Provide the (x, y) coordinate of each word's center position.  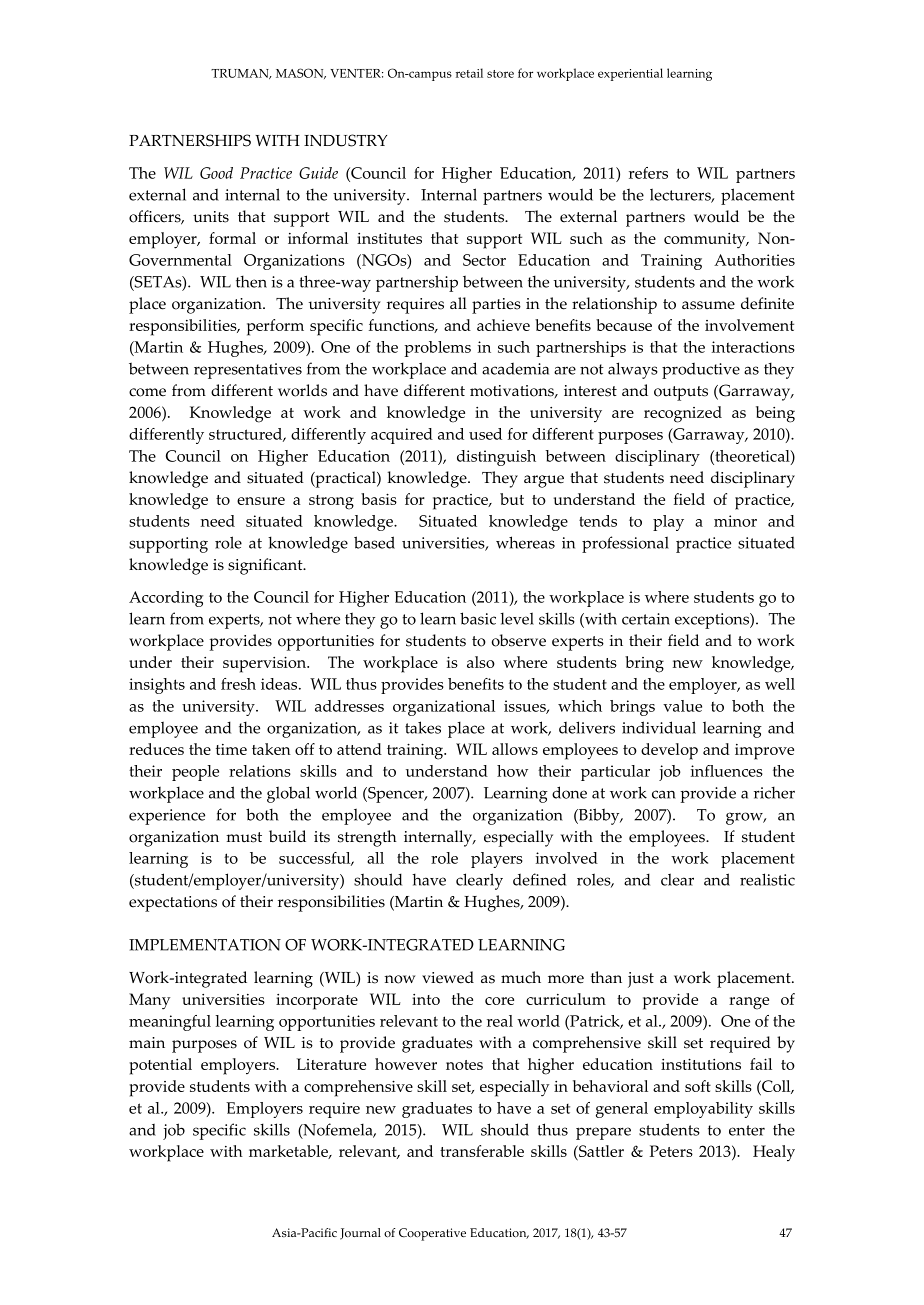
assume (708, 305)
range (749, 1003)
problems (437, 349)
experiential (630, 74)
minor (735, 521)
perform (275, 327)
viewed (448, 977)
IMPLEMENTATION (205, 945)
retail (469, 73)
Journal (360, 1234)
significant (266, 566)
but (512, 499)
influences (727, 771)
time (231, 749)
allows (515, 749)
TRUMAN (241, 74)
